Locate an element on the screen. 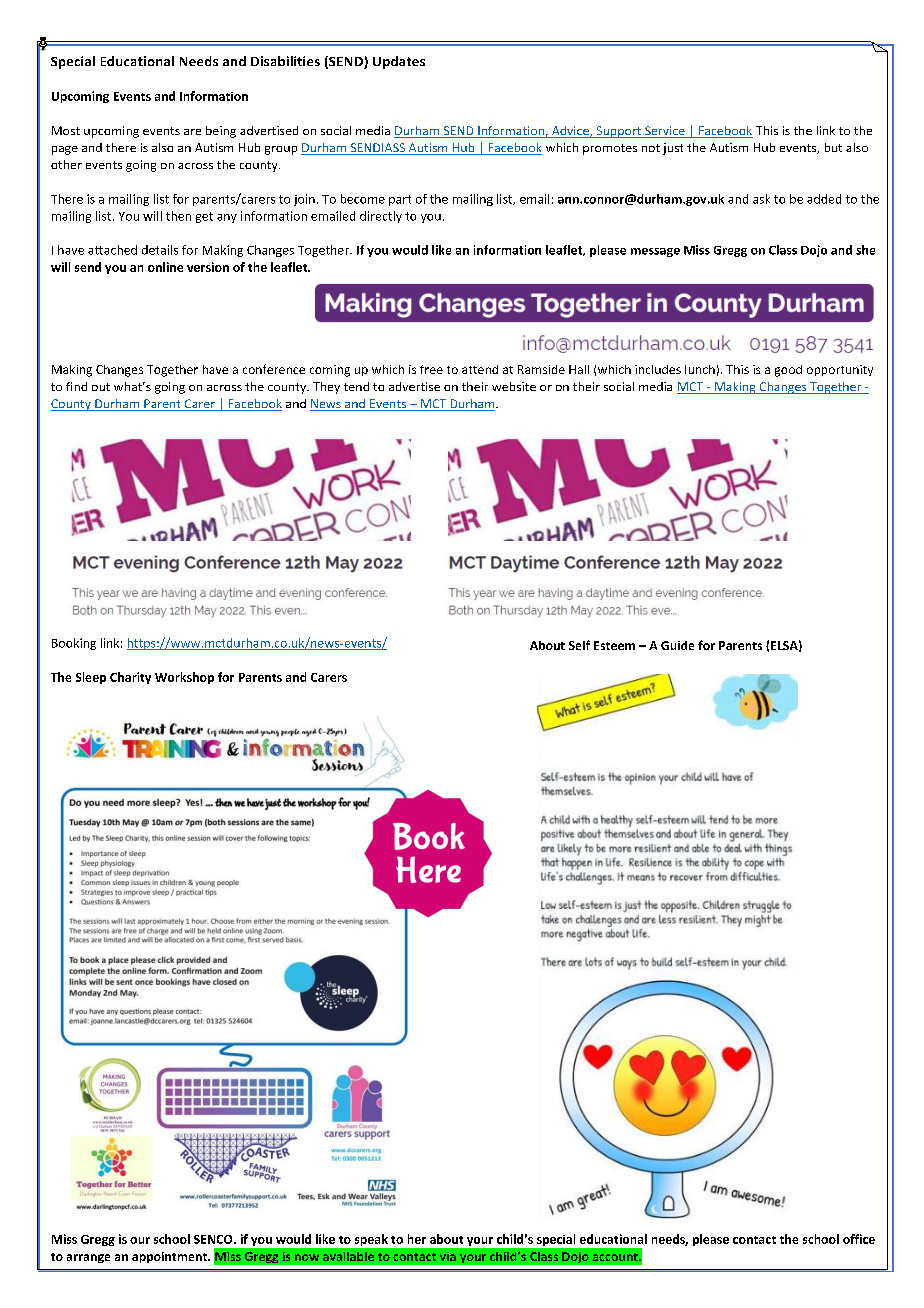 The image size is (924, 1308). account is located at coordinates (616, 1257).
